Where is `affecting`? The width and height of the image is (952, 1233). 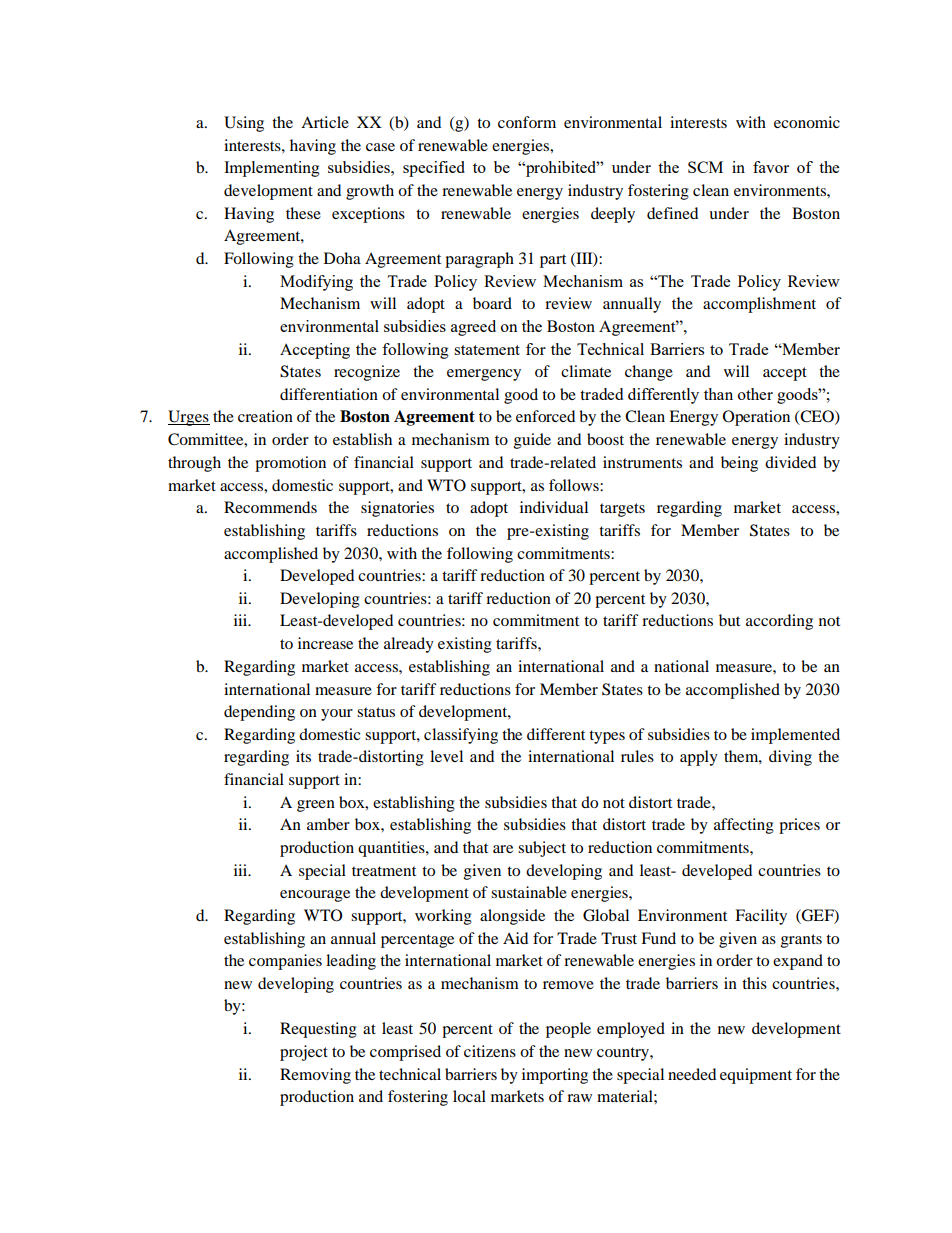 affecting is located at coordinates (744, 826).
